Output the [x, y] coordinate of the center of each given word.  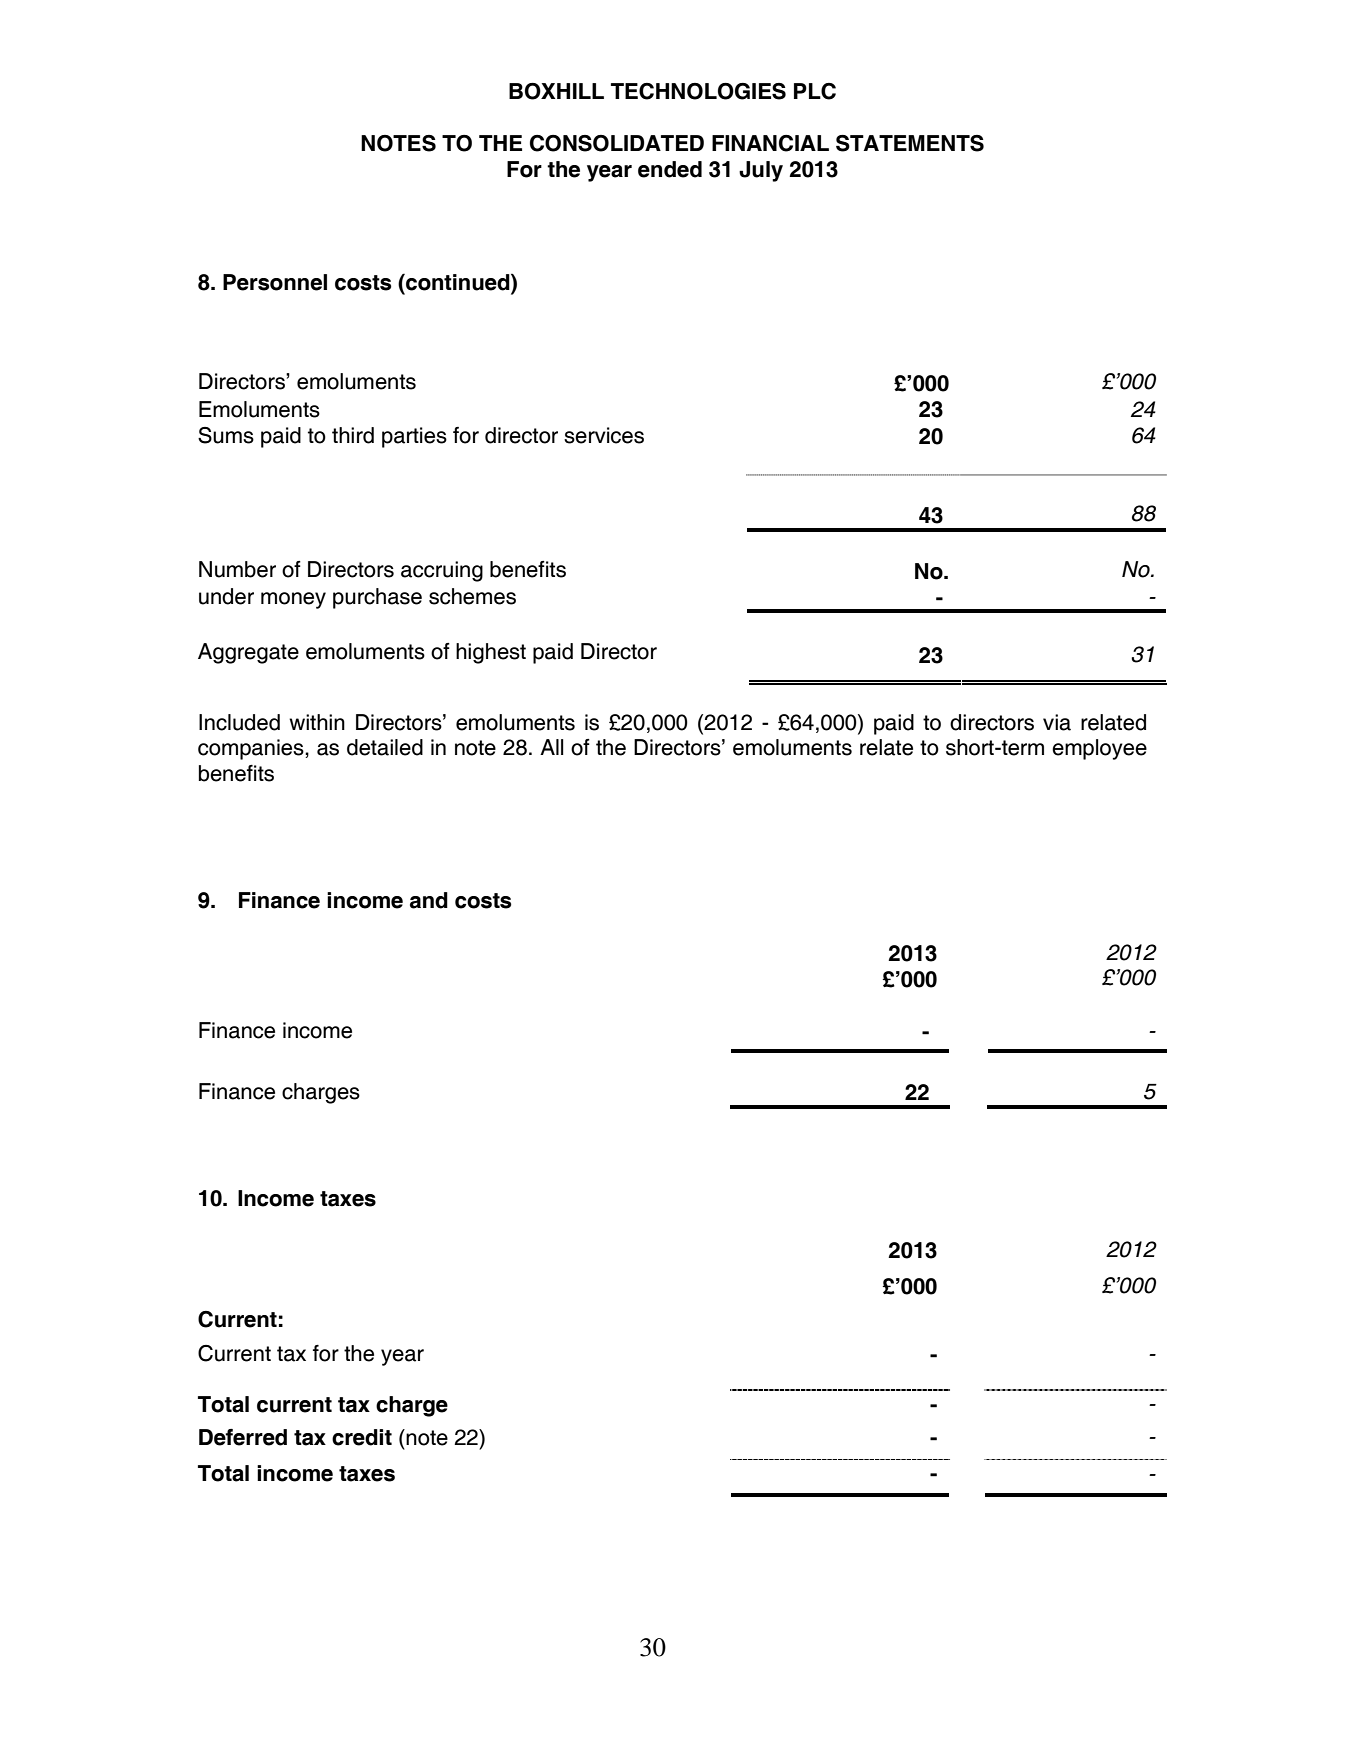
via [1057, 722]
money [293, 600]
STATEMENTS [910, 143]
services [604, 435]
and [429, 900]
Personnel [275, 282]
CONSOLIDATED [617, 143]
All [552, 747]
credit [362, 1437]
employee [1099, 749]
